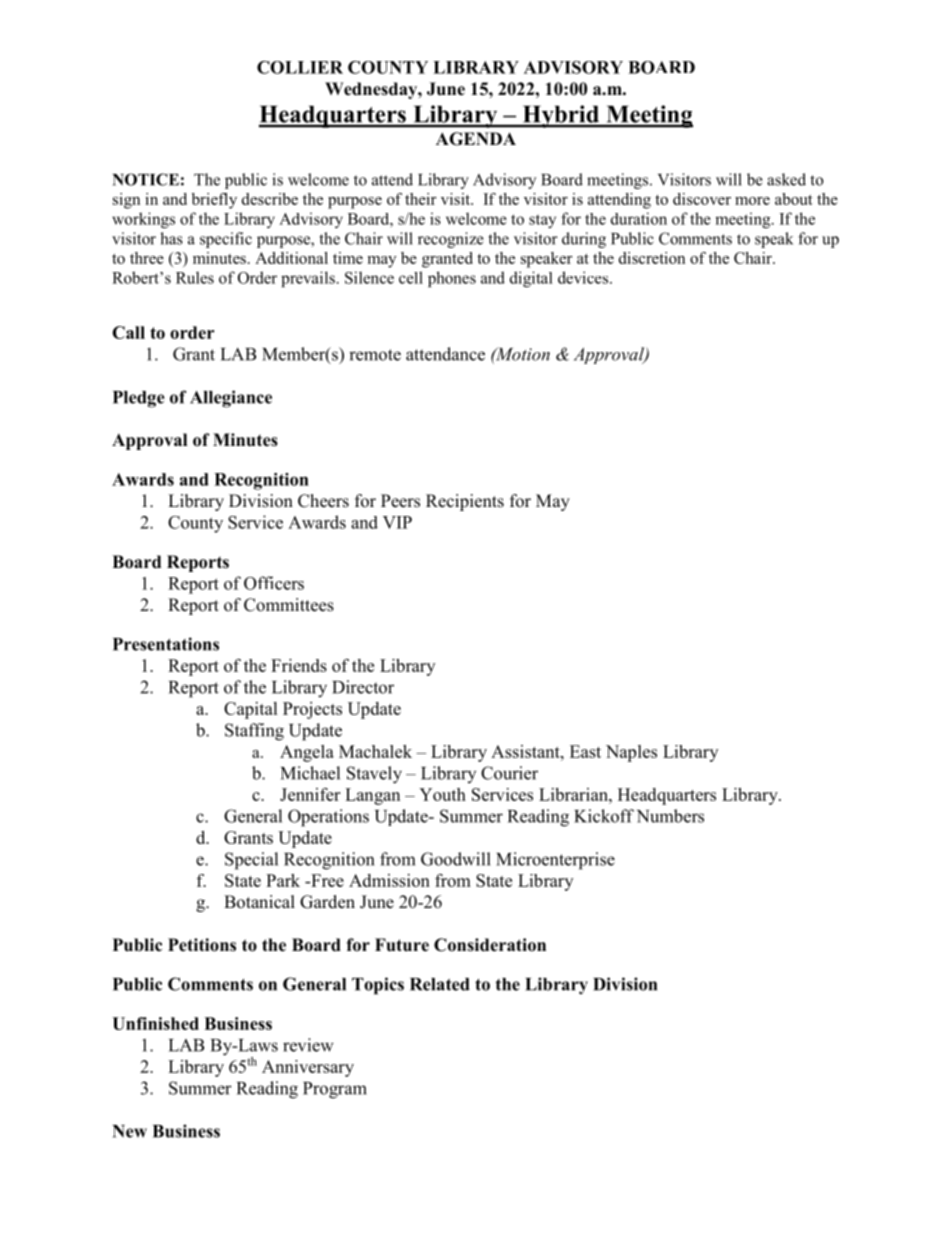 This screenshot has width=952, height=1233. What do you see at coordinates (300, 67) in the screenshot?
I see `COLLIER` at bounding box center [300, 67].
